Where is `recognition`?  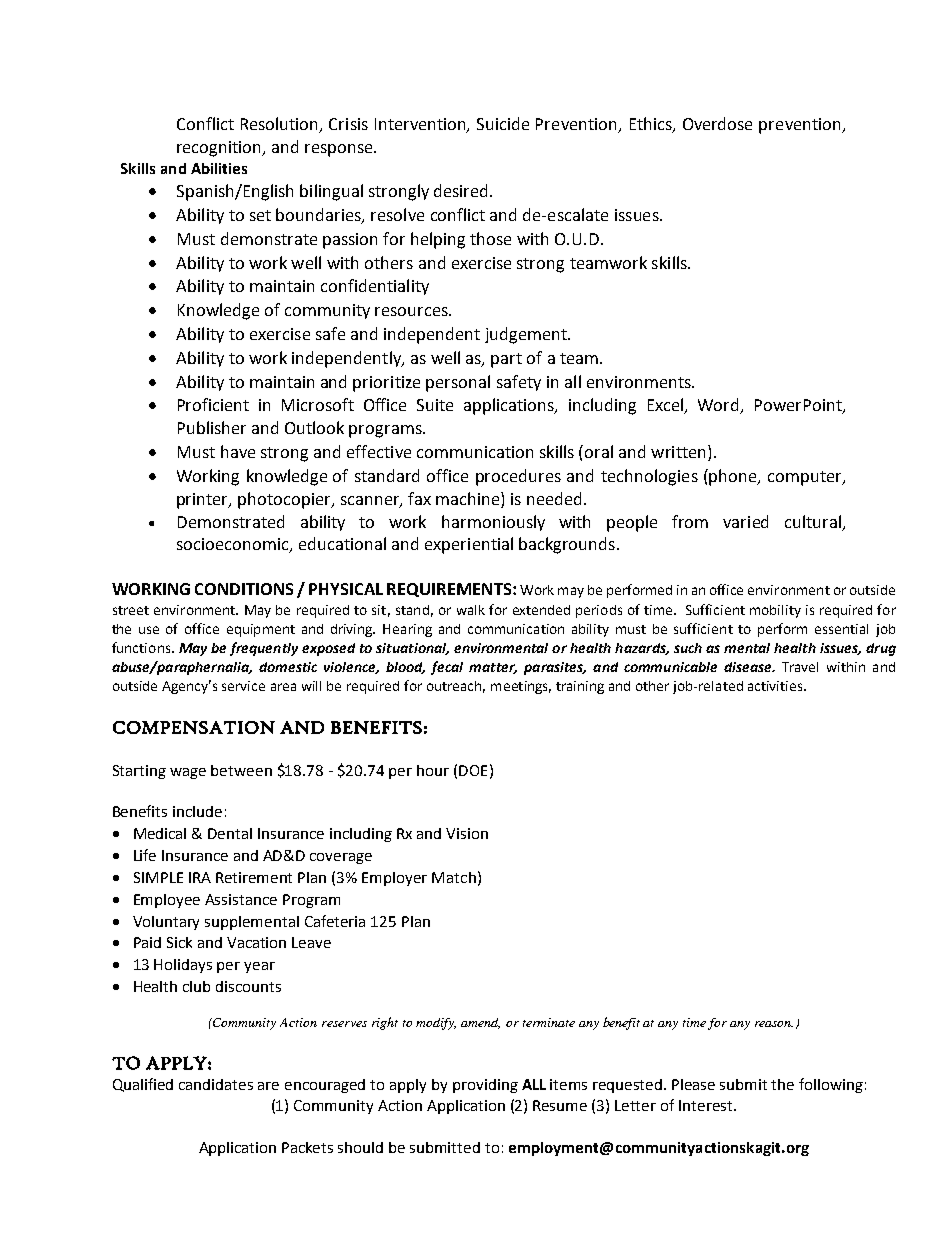 recognition is located at coordinates (220, 149).
